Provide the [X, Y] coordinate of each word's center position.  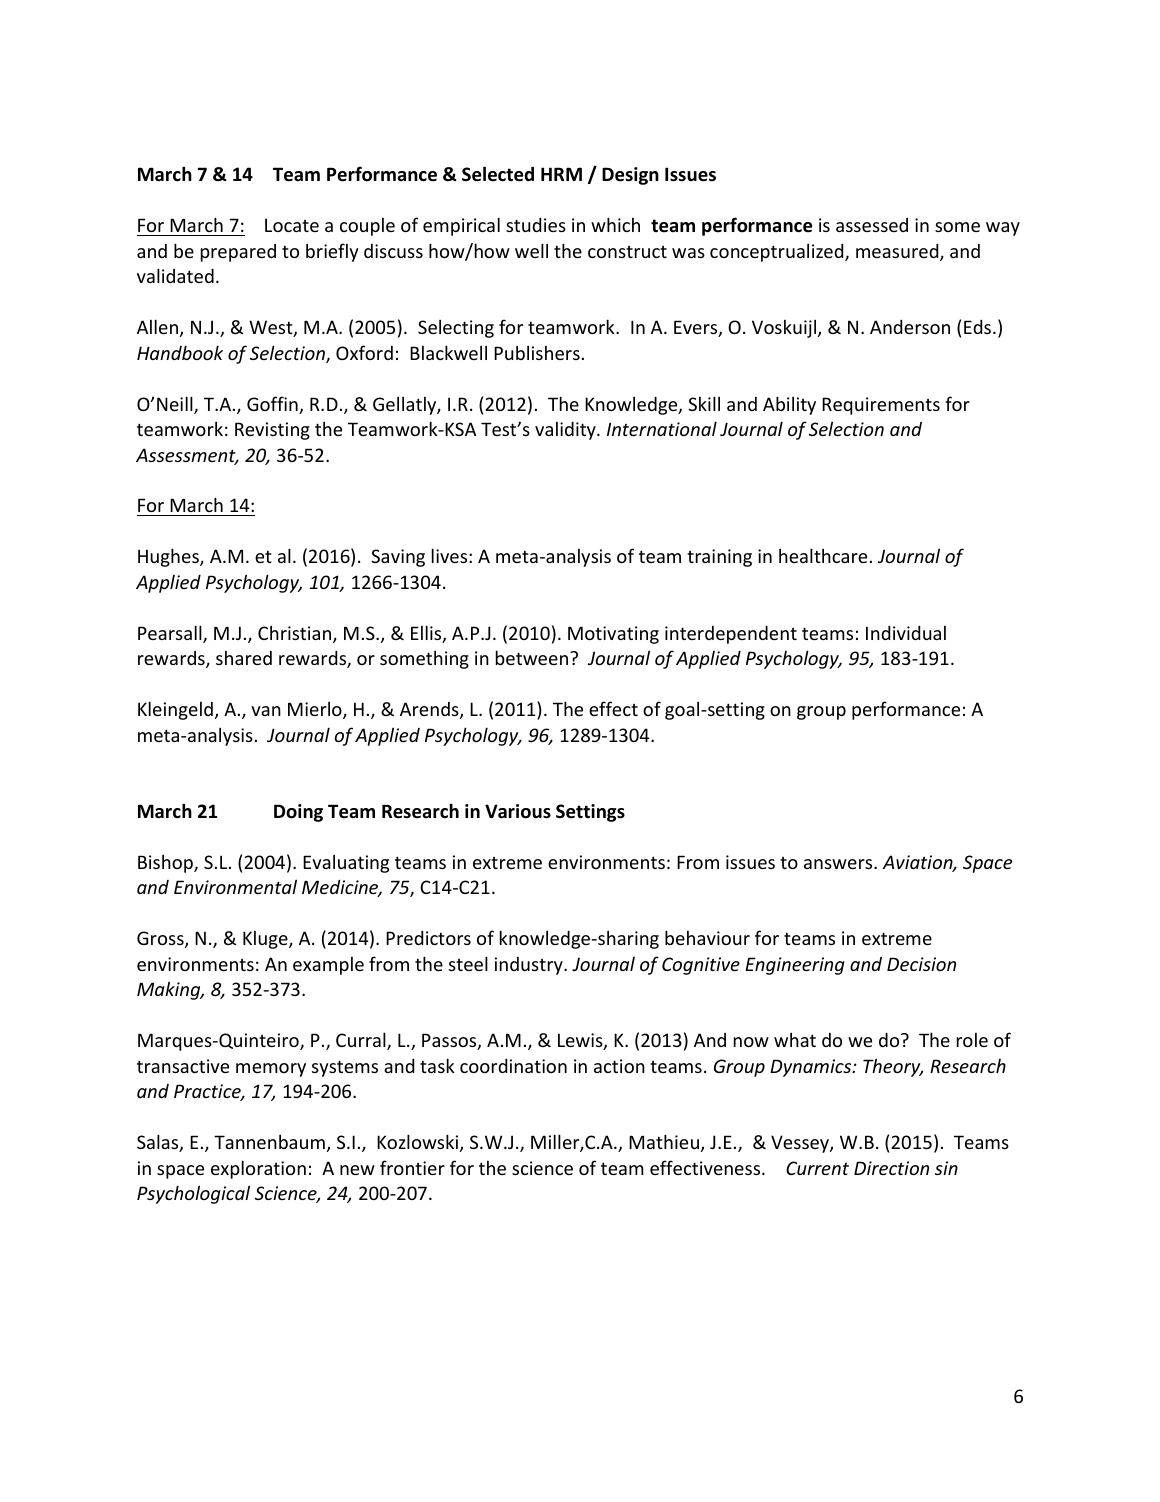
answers [839, 864]
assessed [872, 225]
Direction [891, 1168]
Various [518, 811]
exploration [258, 1169]
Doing [298, 813]
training [719, 558]
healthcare [823, 555]
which [615, 224]
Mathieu [664, 1141]
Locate [292, 225]
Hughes [169, 557]
